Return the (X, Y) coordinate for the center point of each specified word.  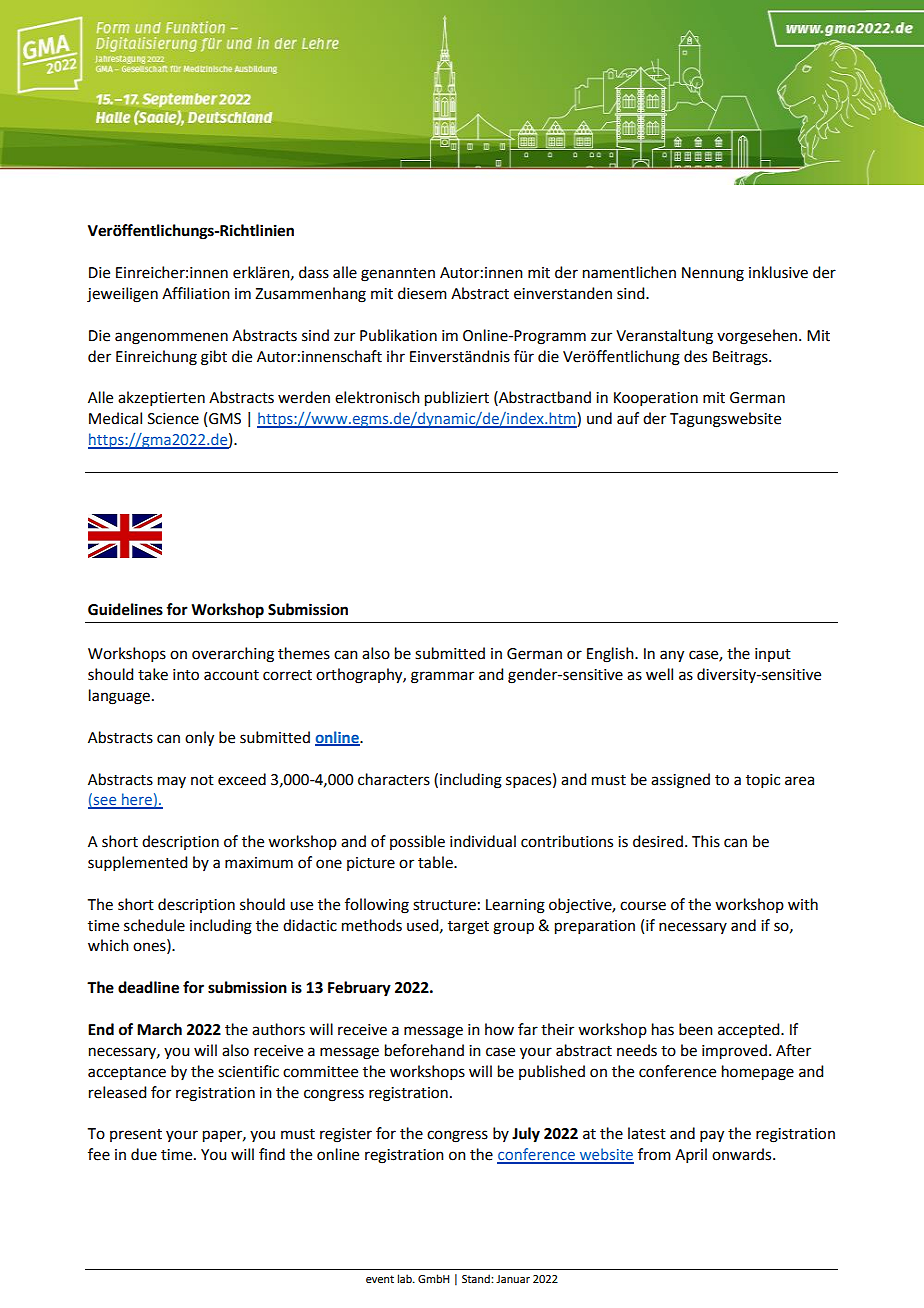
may (172, 782)
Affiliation (196, 293)
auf (628, 418)
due (144, 1154)
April (691, 1155)
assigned (680, 781)
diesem (422, 293)
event (380, 1279)
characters (394, 779)
